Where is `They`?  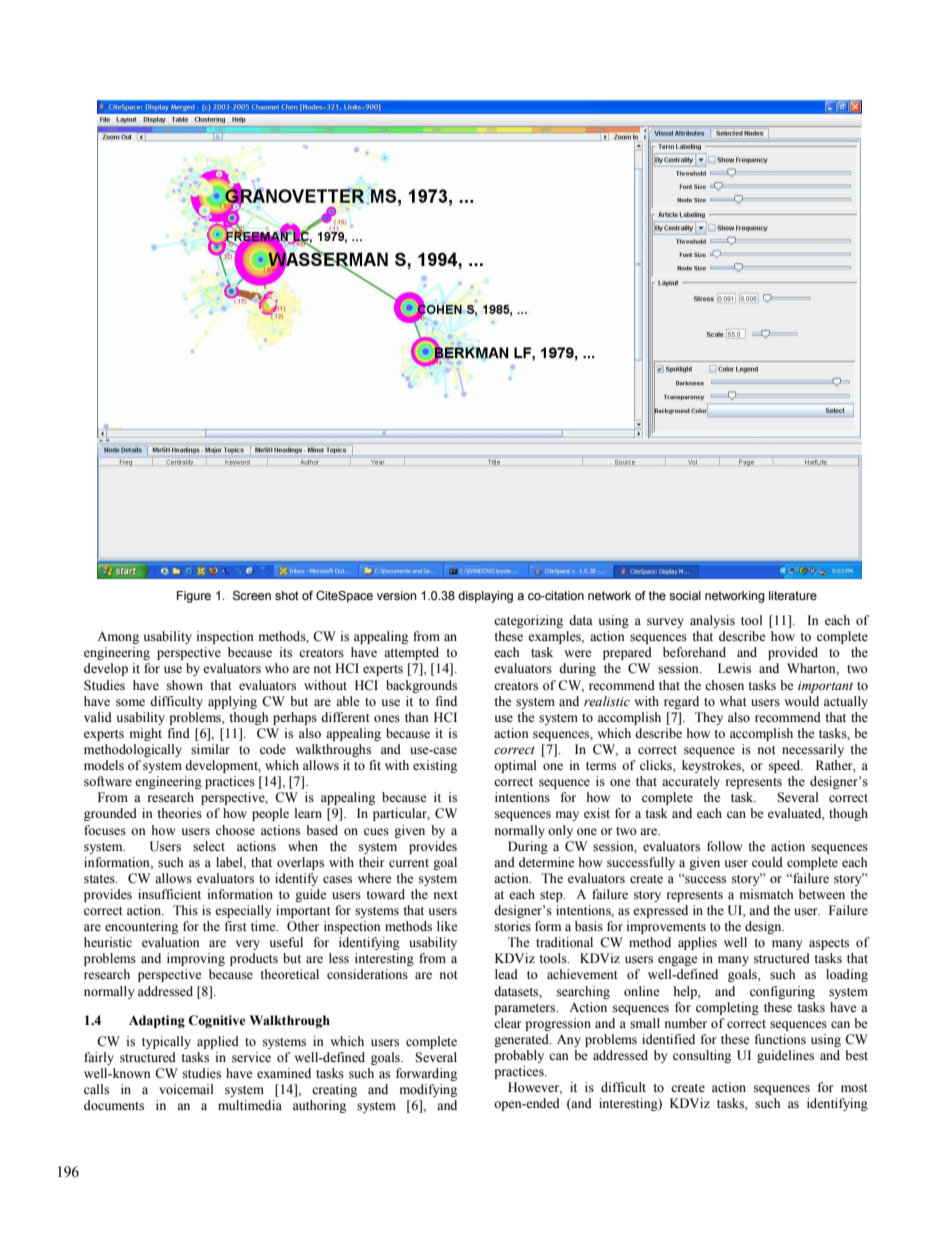 They is located at coordinates (709, 718).
